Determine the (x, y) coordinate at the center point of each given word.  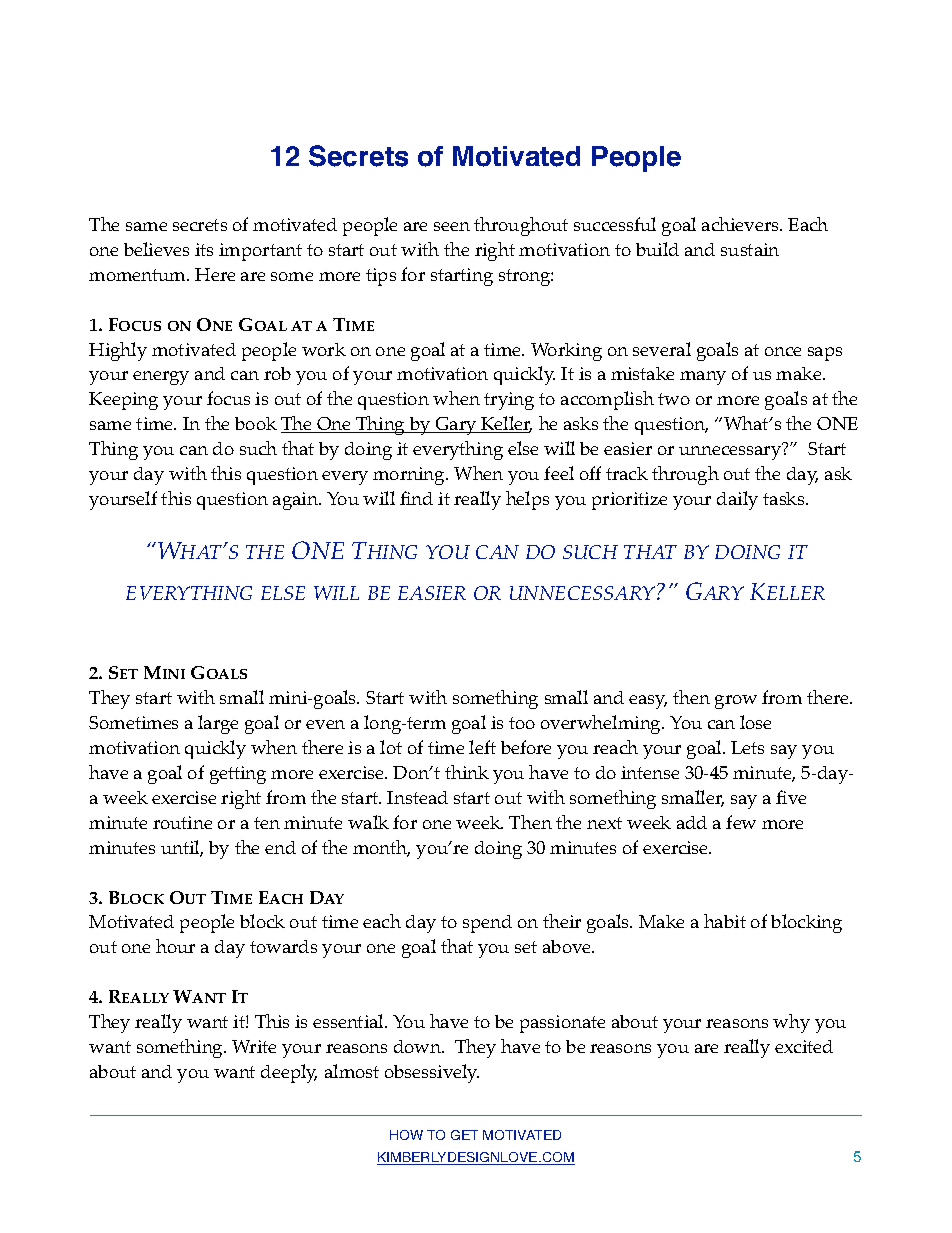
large (218, 724)
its (204, 249)
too (522, 723)
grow (736, 702)
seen (452, 226)
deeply (289, 1073)
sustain (750, 249)
